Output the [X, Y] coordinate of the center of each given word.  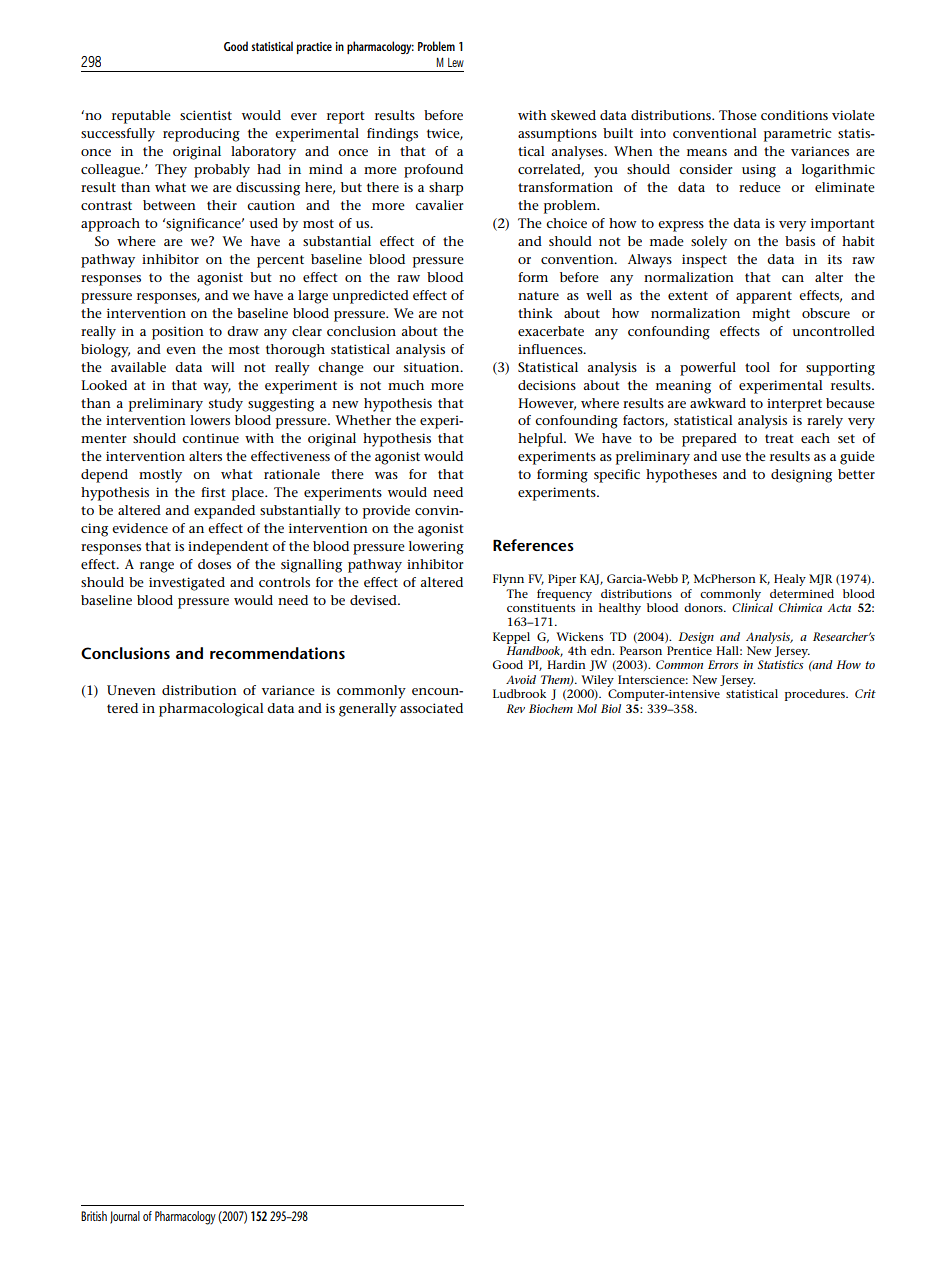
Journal [125, 1217]
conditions [794, 115]
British [94, 1216]
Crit [865, 693]
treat [779, 438]
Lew [456, 62]
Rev [515, 708]
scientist [206, 115]
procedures [816, 695]
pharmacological [211, 710]
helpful [541, 440]
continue [210, 438]
